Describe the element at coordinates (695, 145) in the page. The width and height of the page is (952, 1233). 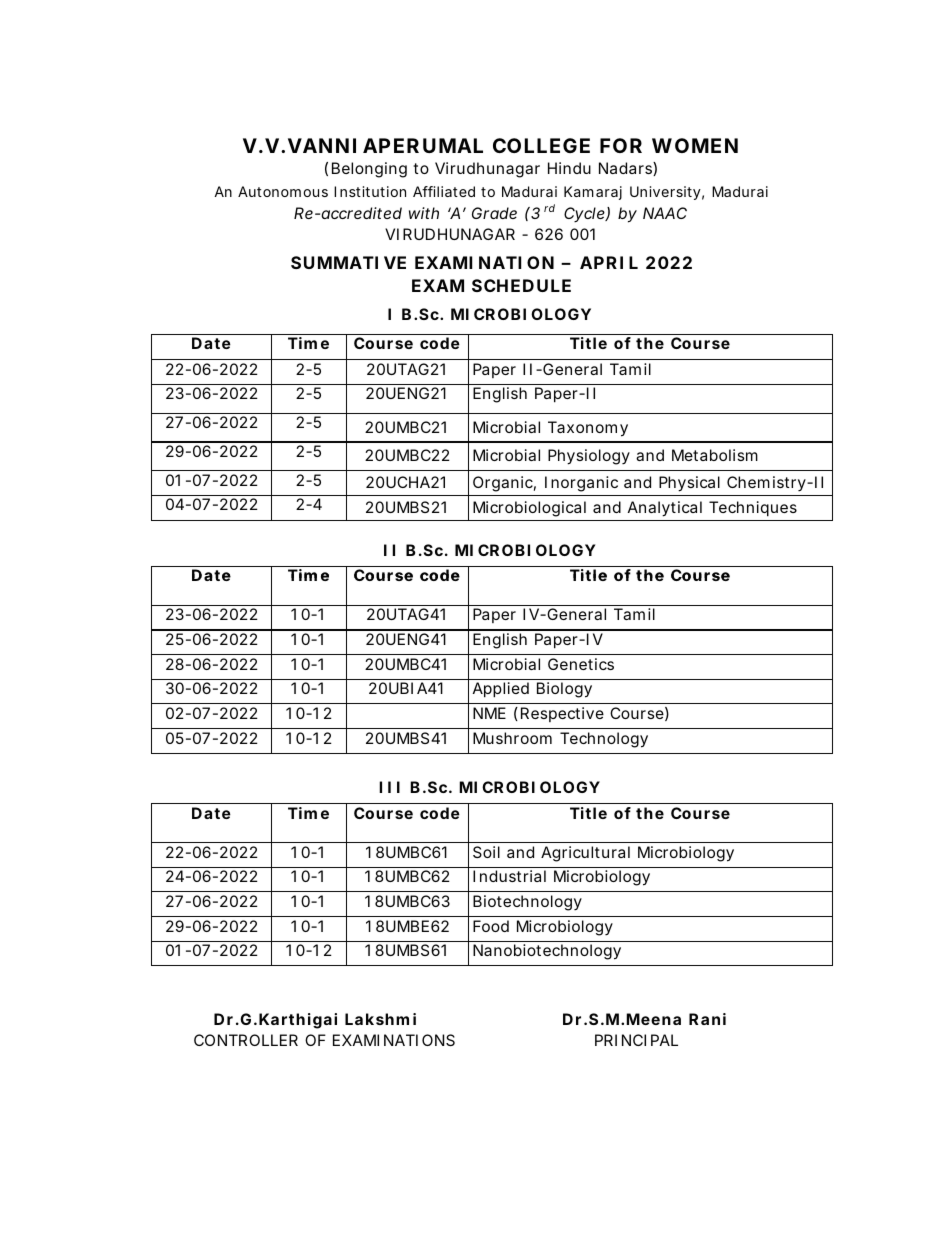
I see `WOMEN` at that location.
